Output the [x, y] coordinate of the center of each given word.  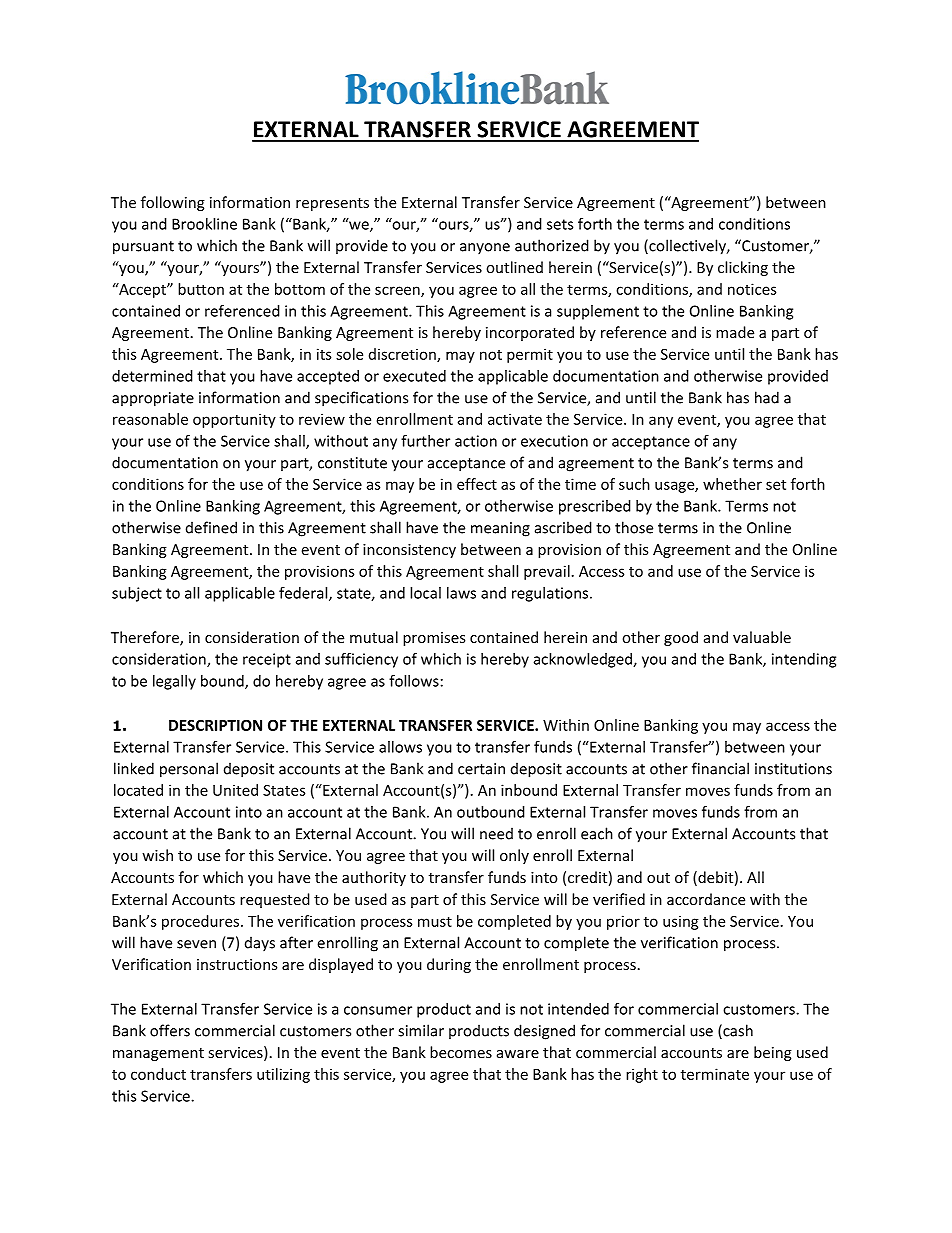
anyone [485, 249]
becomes [461, 1052]
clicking [743, 268]
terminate [715, 1074]
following [173, 203]
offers [170, 1030]
